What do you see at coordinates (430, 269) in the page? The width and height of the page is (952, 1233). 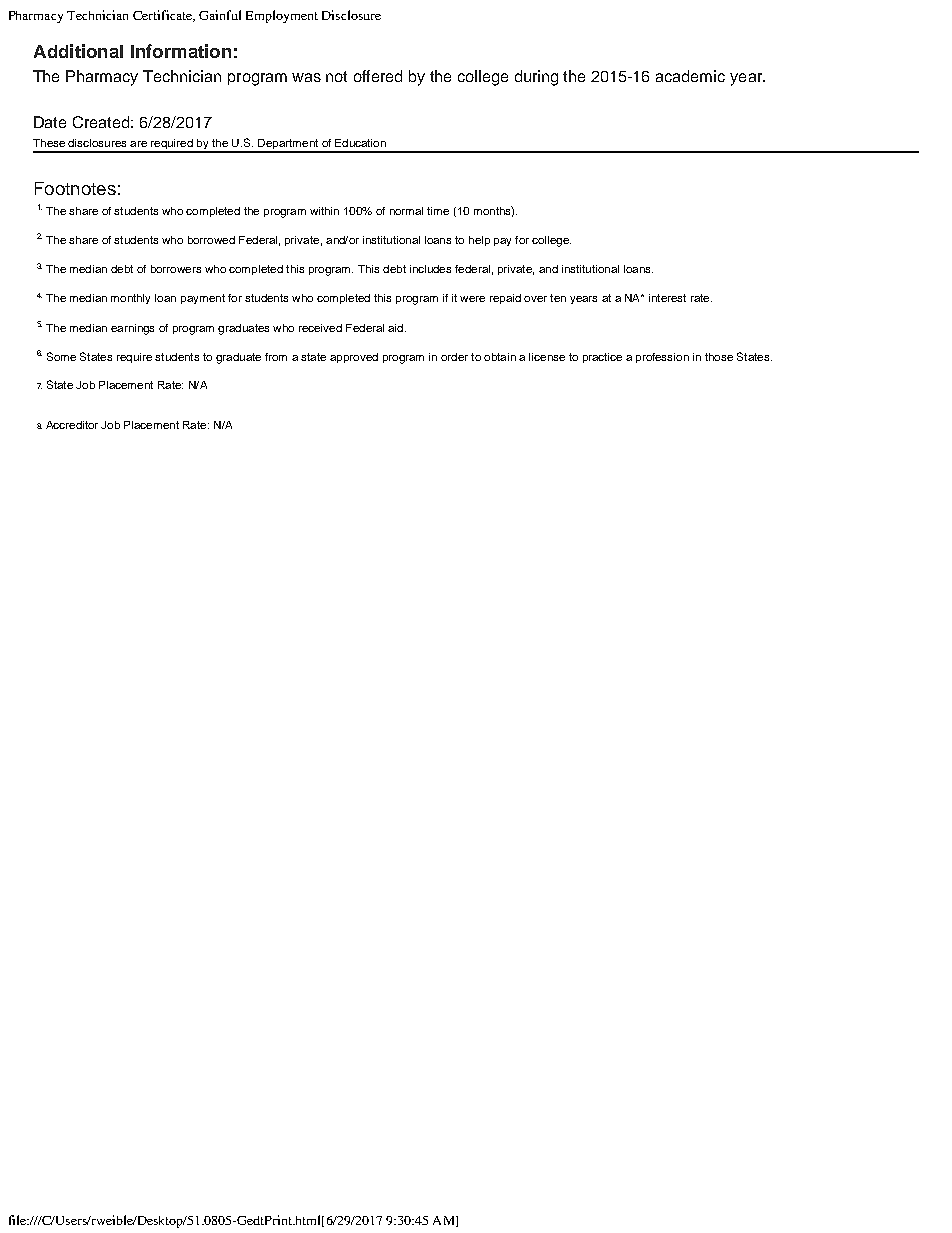 I see `includes` at bounding box center [430, 269].
